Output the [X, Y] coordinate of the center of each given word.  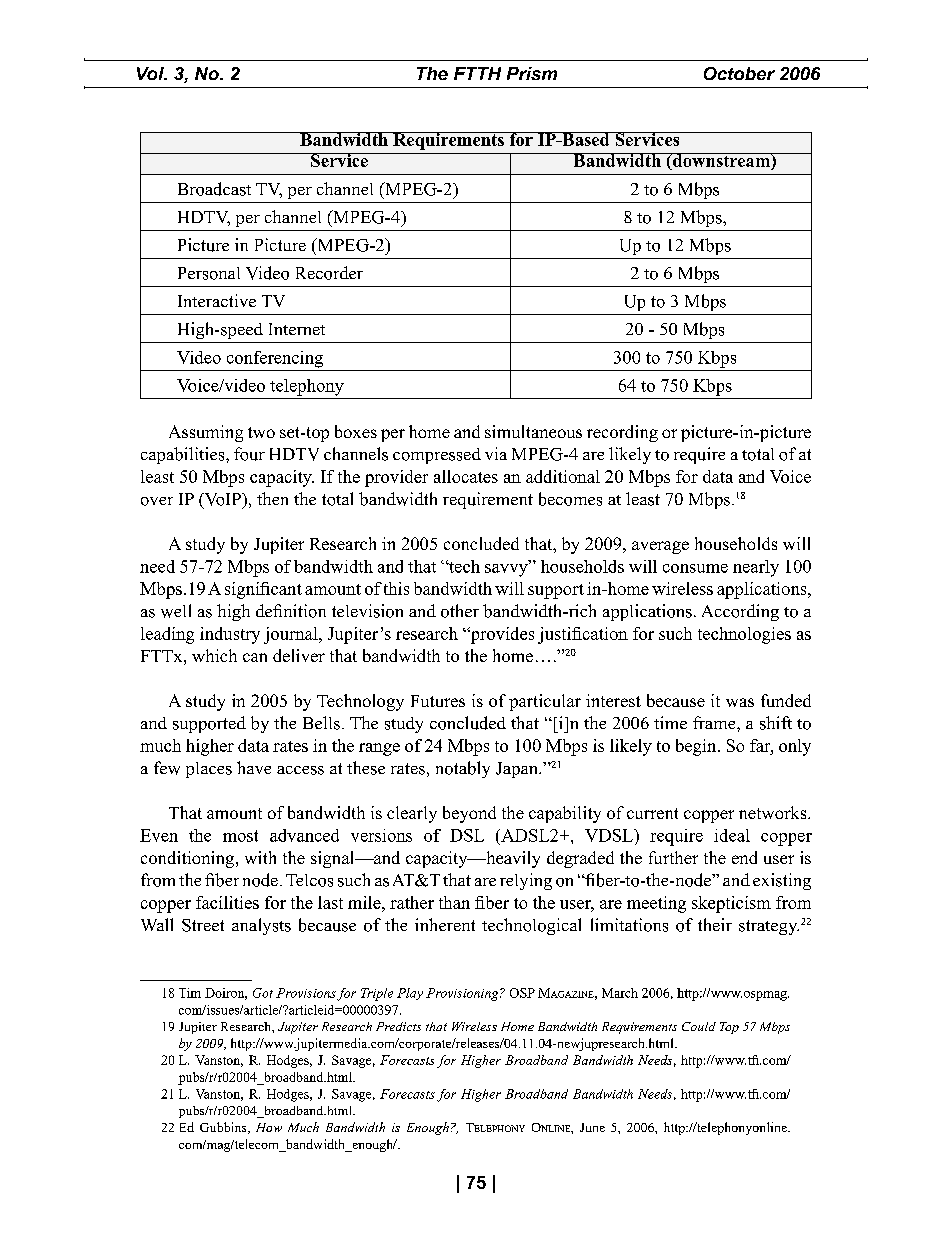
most [240, 836]
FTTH [477, 73]
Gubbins [224, 1128]
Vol [151, 73]
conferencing [275, 359]
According [740, 612]
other [460, 611]
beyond [469, 814]
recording [622, 433]
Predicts [398, 1026]
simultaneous [533, 431]
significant [263, 590]
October [739, 73]
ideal [732, 835]
